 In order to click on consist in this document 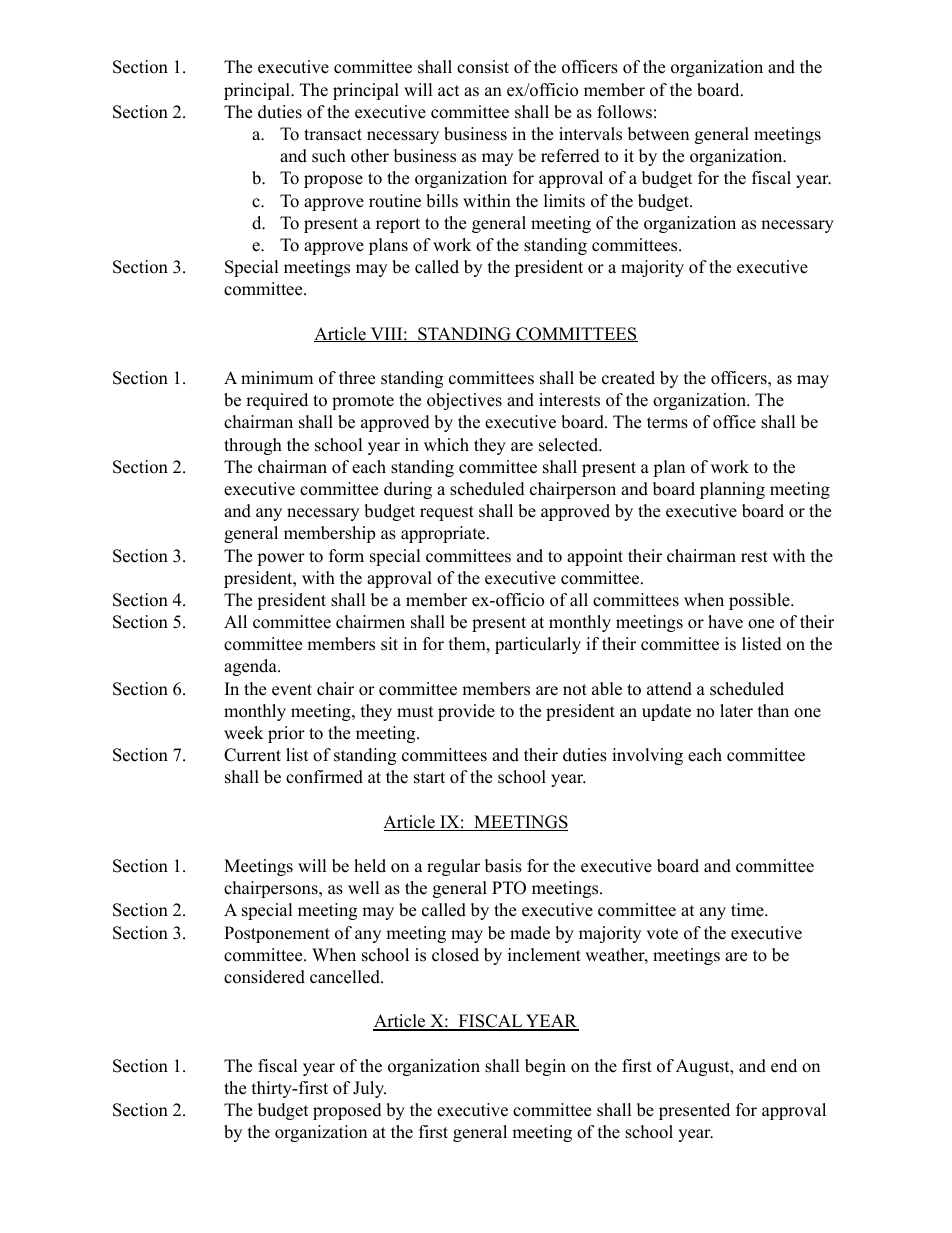, I will do `click(483, 67)`.
